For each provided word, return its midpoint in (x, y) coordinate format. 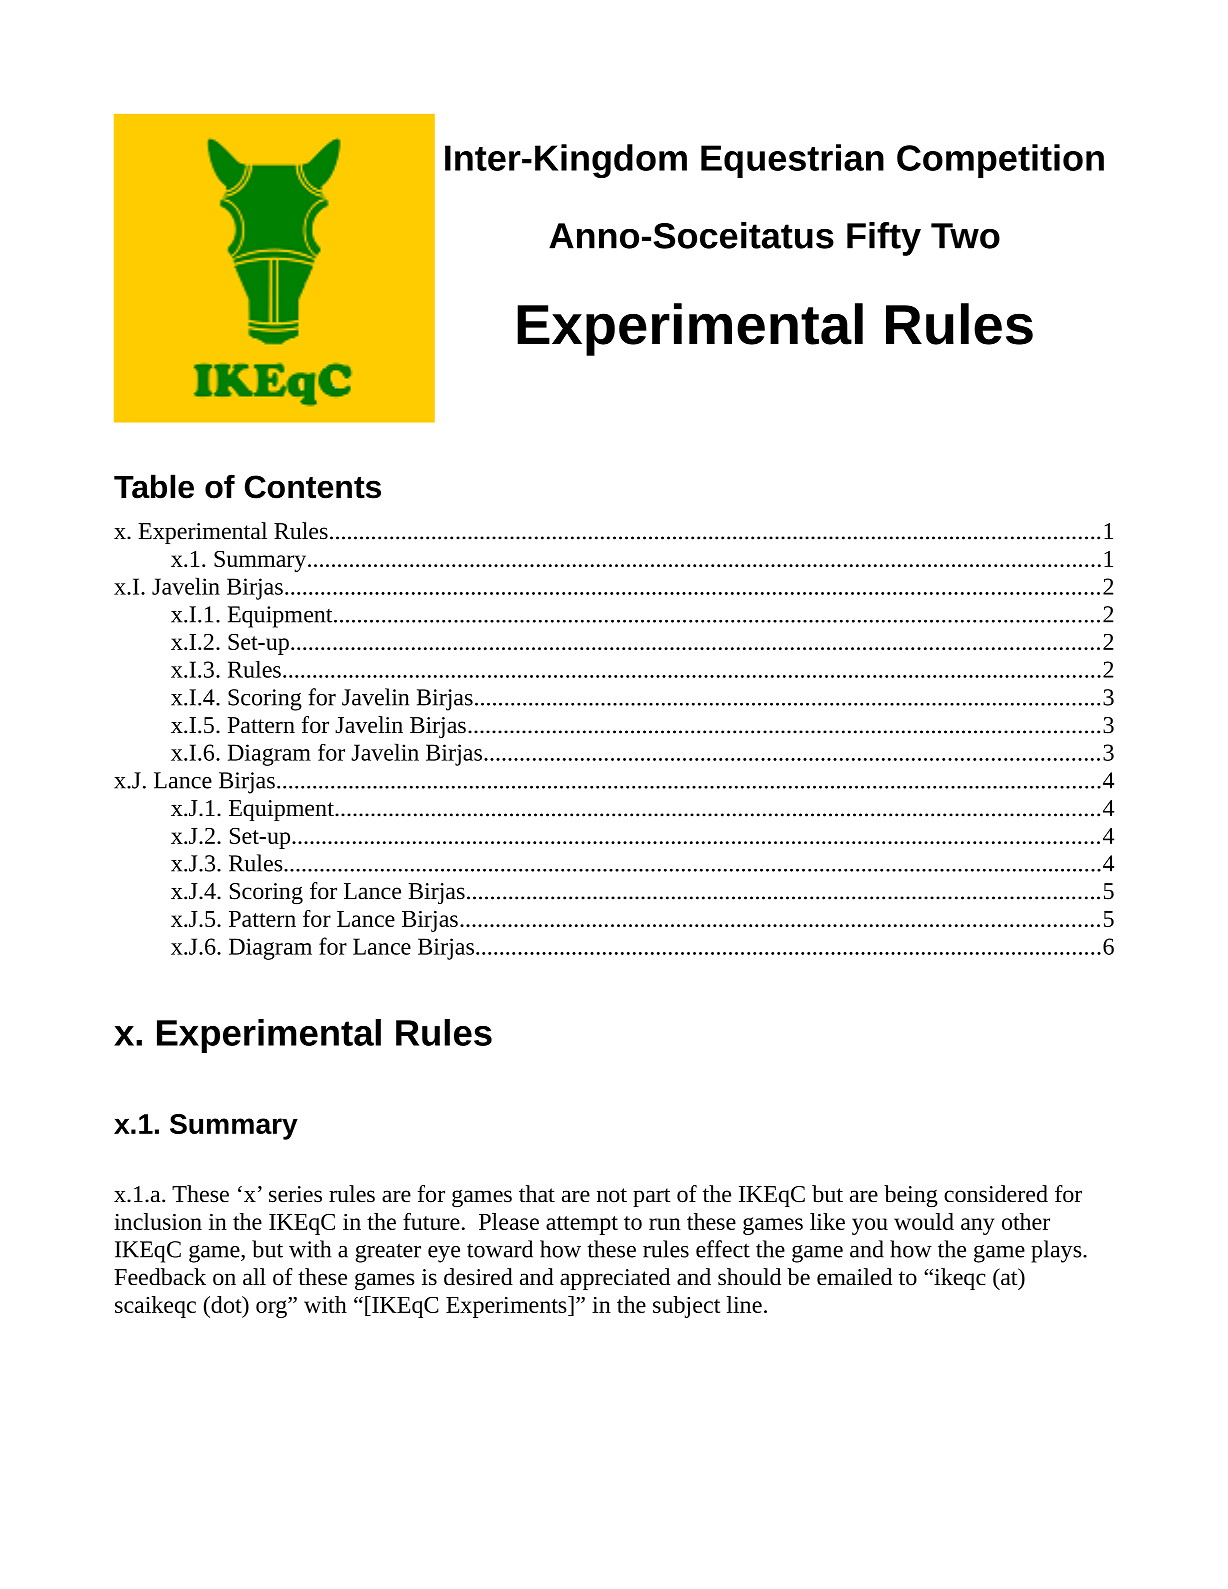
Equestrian (792, 161)
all (254, 1276)
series (295, 1194)
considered (996, 1194)
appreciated (615, 1279)
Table (154, 486)
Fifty (884, 239)
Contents (313, 487)
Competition (1000, 161)
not (612, 1195)
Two (965, 236)
